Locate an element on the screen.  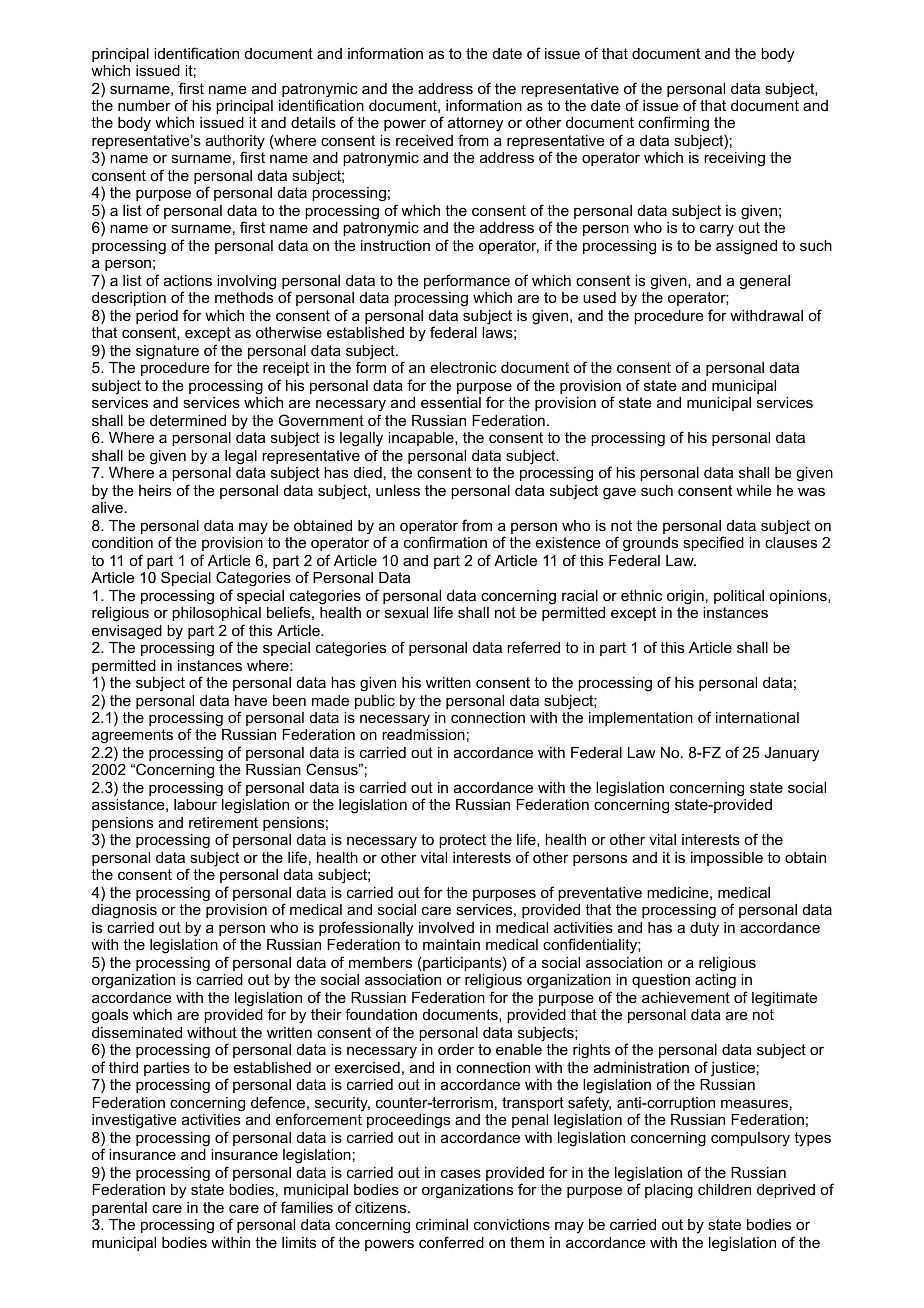
duty is located at coordinates (704, 929).
